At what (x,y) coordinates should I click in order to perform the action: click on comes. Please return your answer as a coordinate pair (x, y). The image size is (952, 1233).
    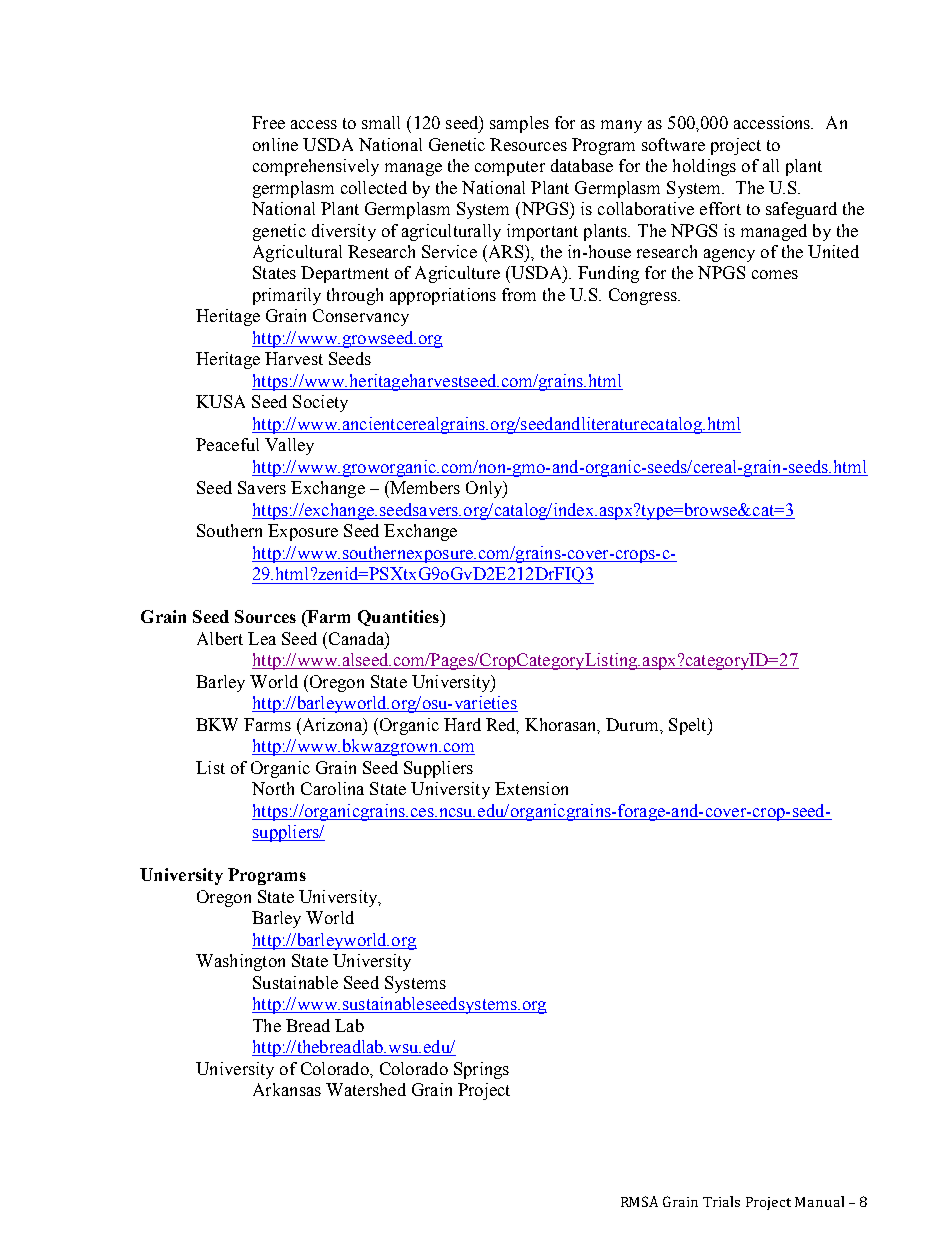
    Looking at the image, I should click on (775, 274).
